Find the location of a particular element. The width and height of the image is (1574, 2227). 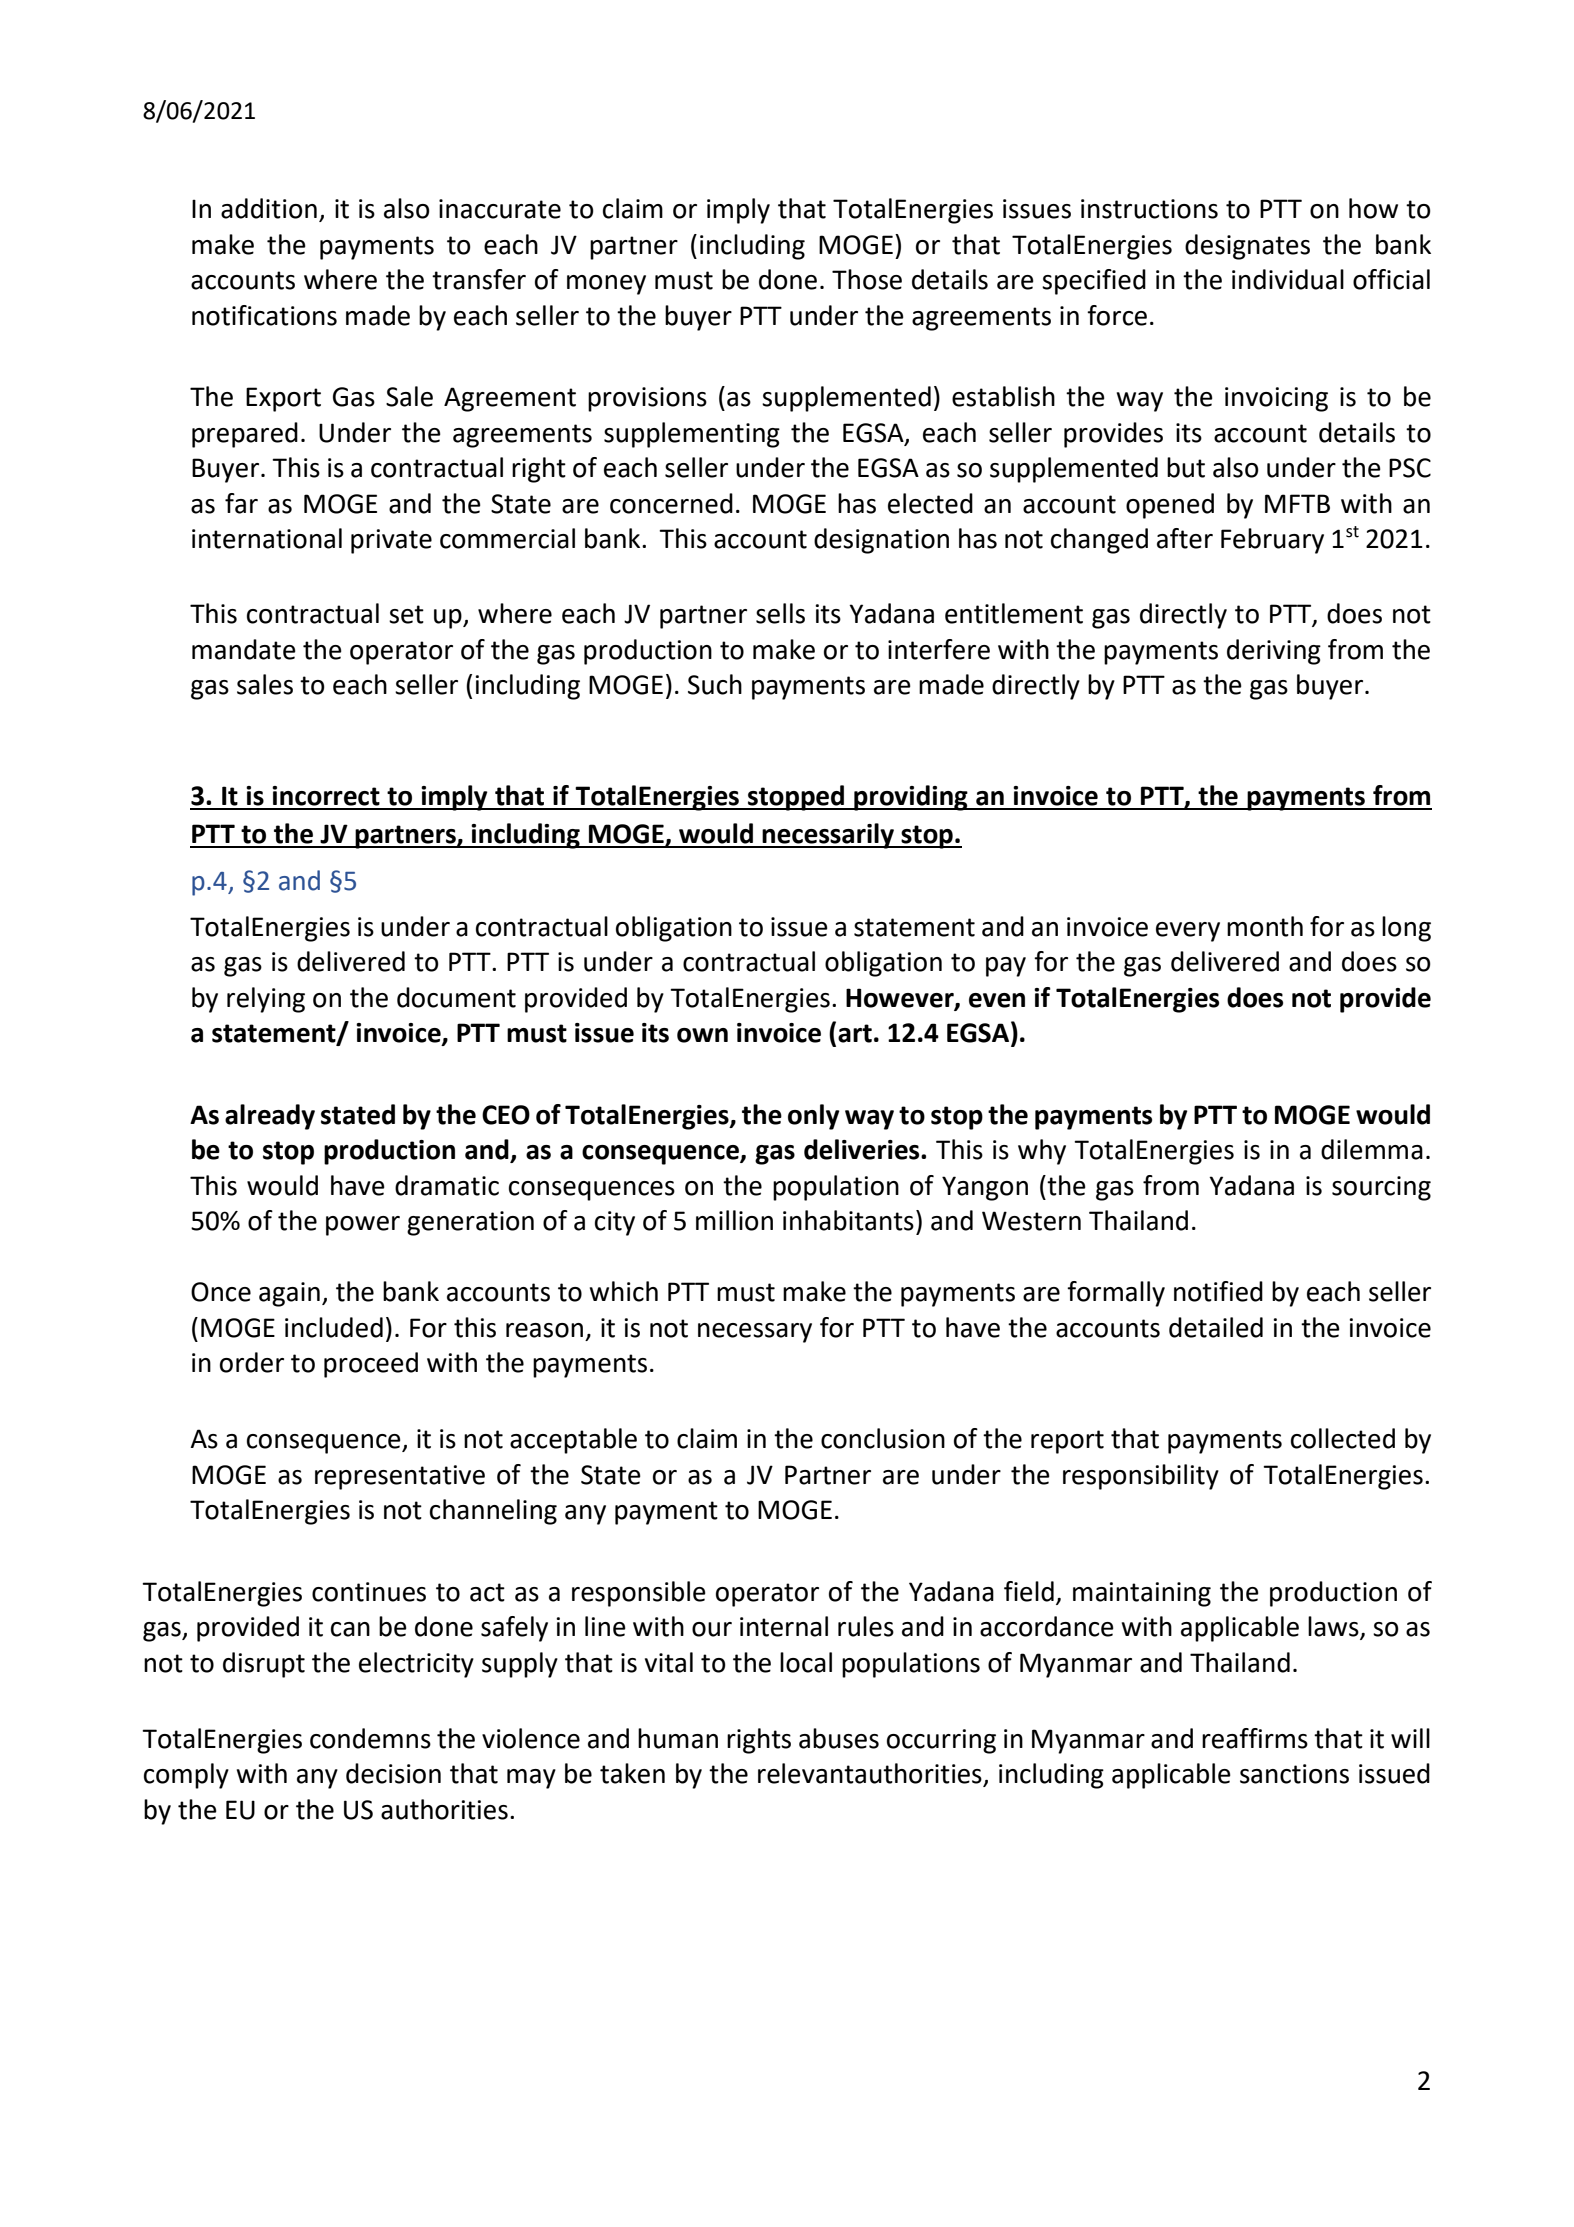

designates is located at coordinates (1247, 247).
